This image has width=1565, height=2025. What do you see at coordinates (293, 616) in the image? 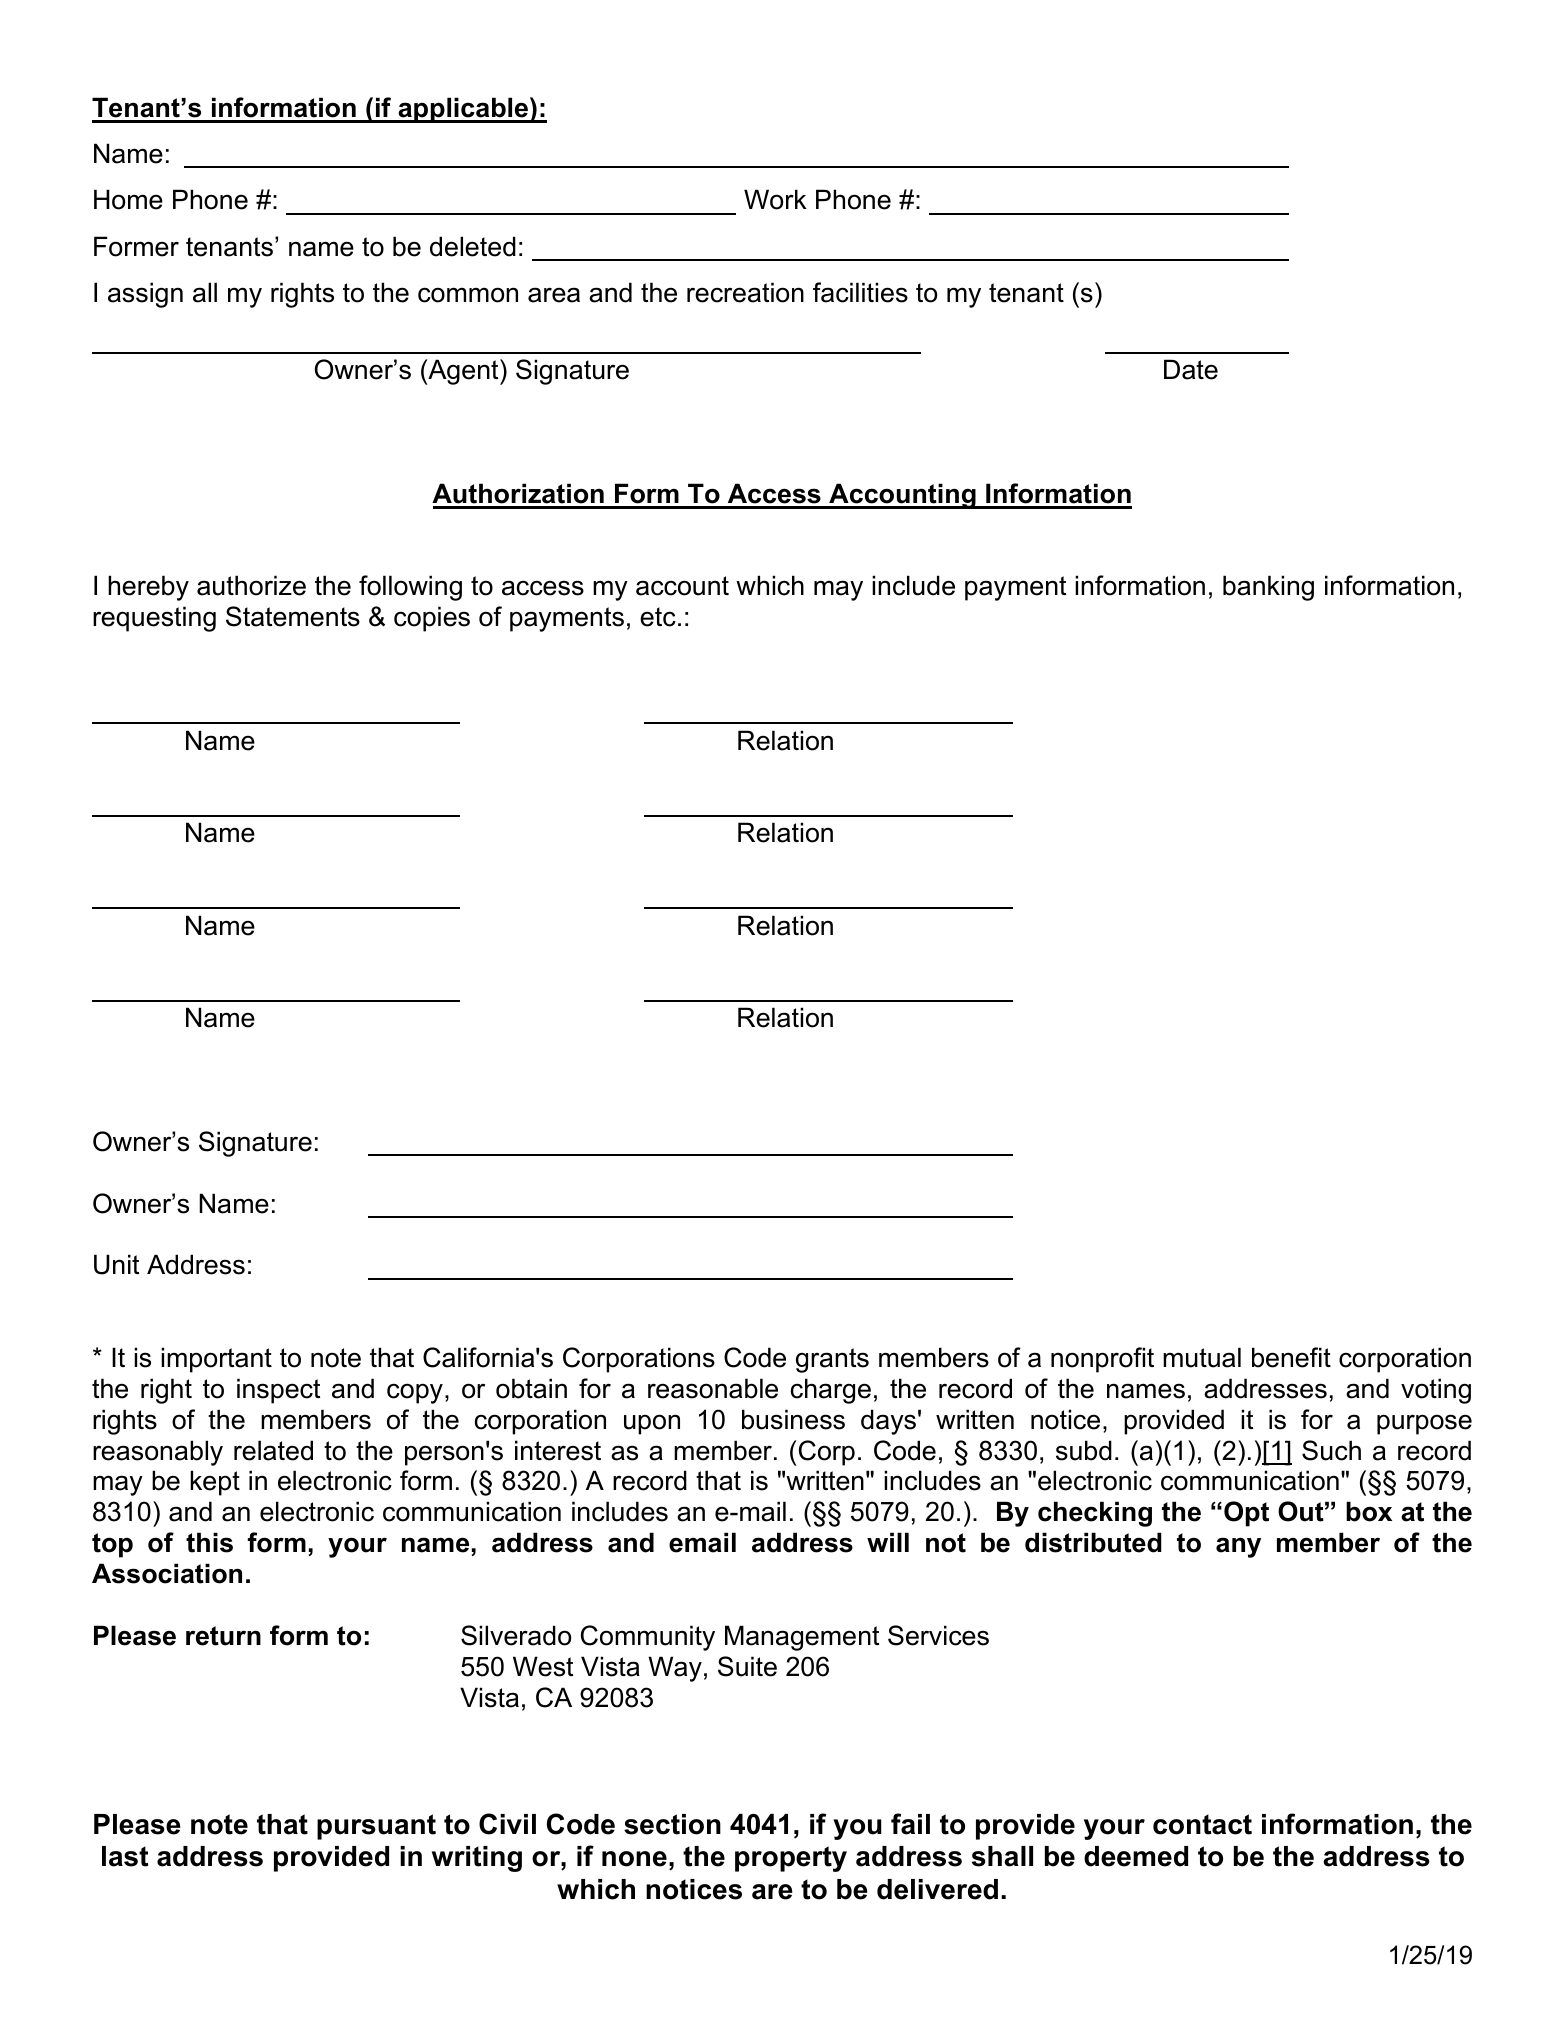
I see `Statements` at bounding box center [293, 616].
